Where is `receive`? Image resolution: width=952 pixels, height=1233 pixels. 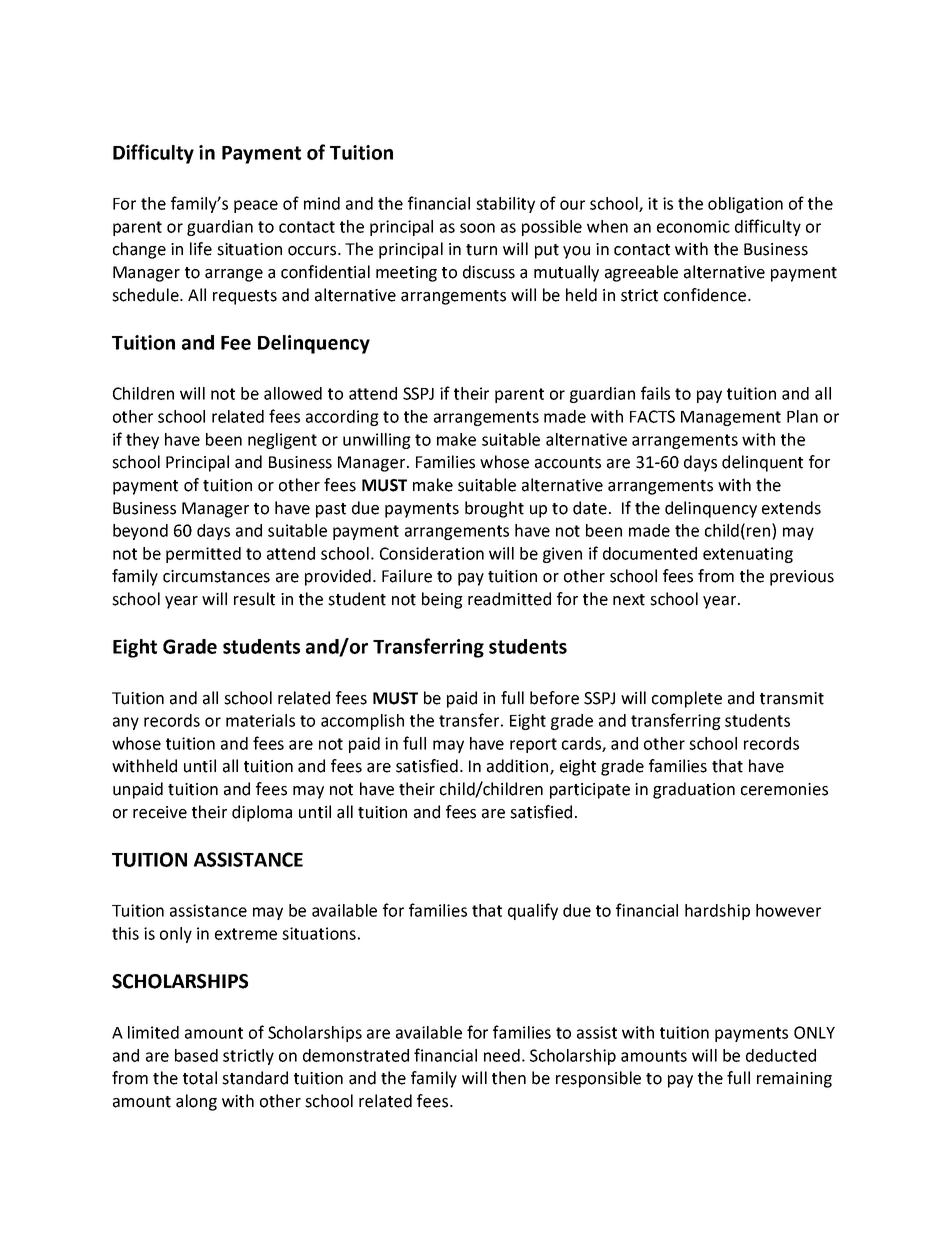
receive is located at coordinates (160, 812).
